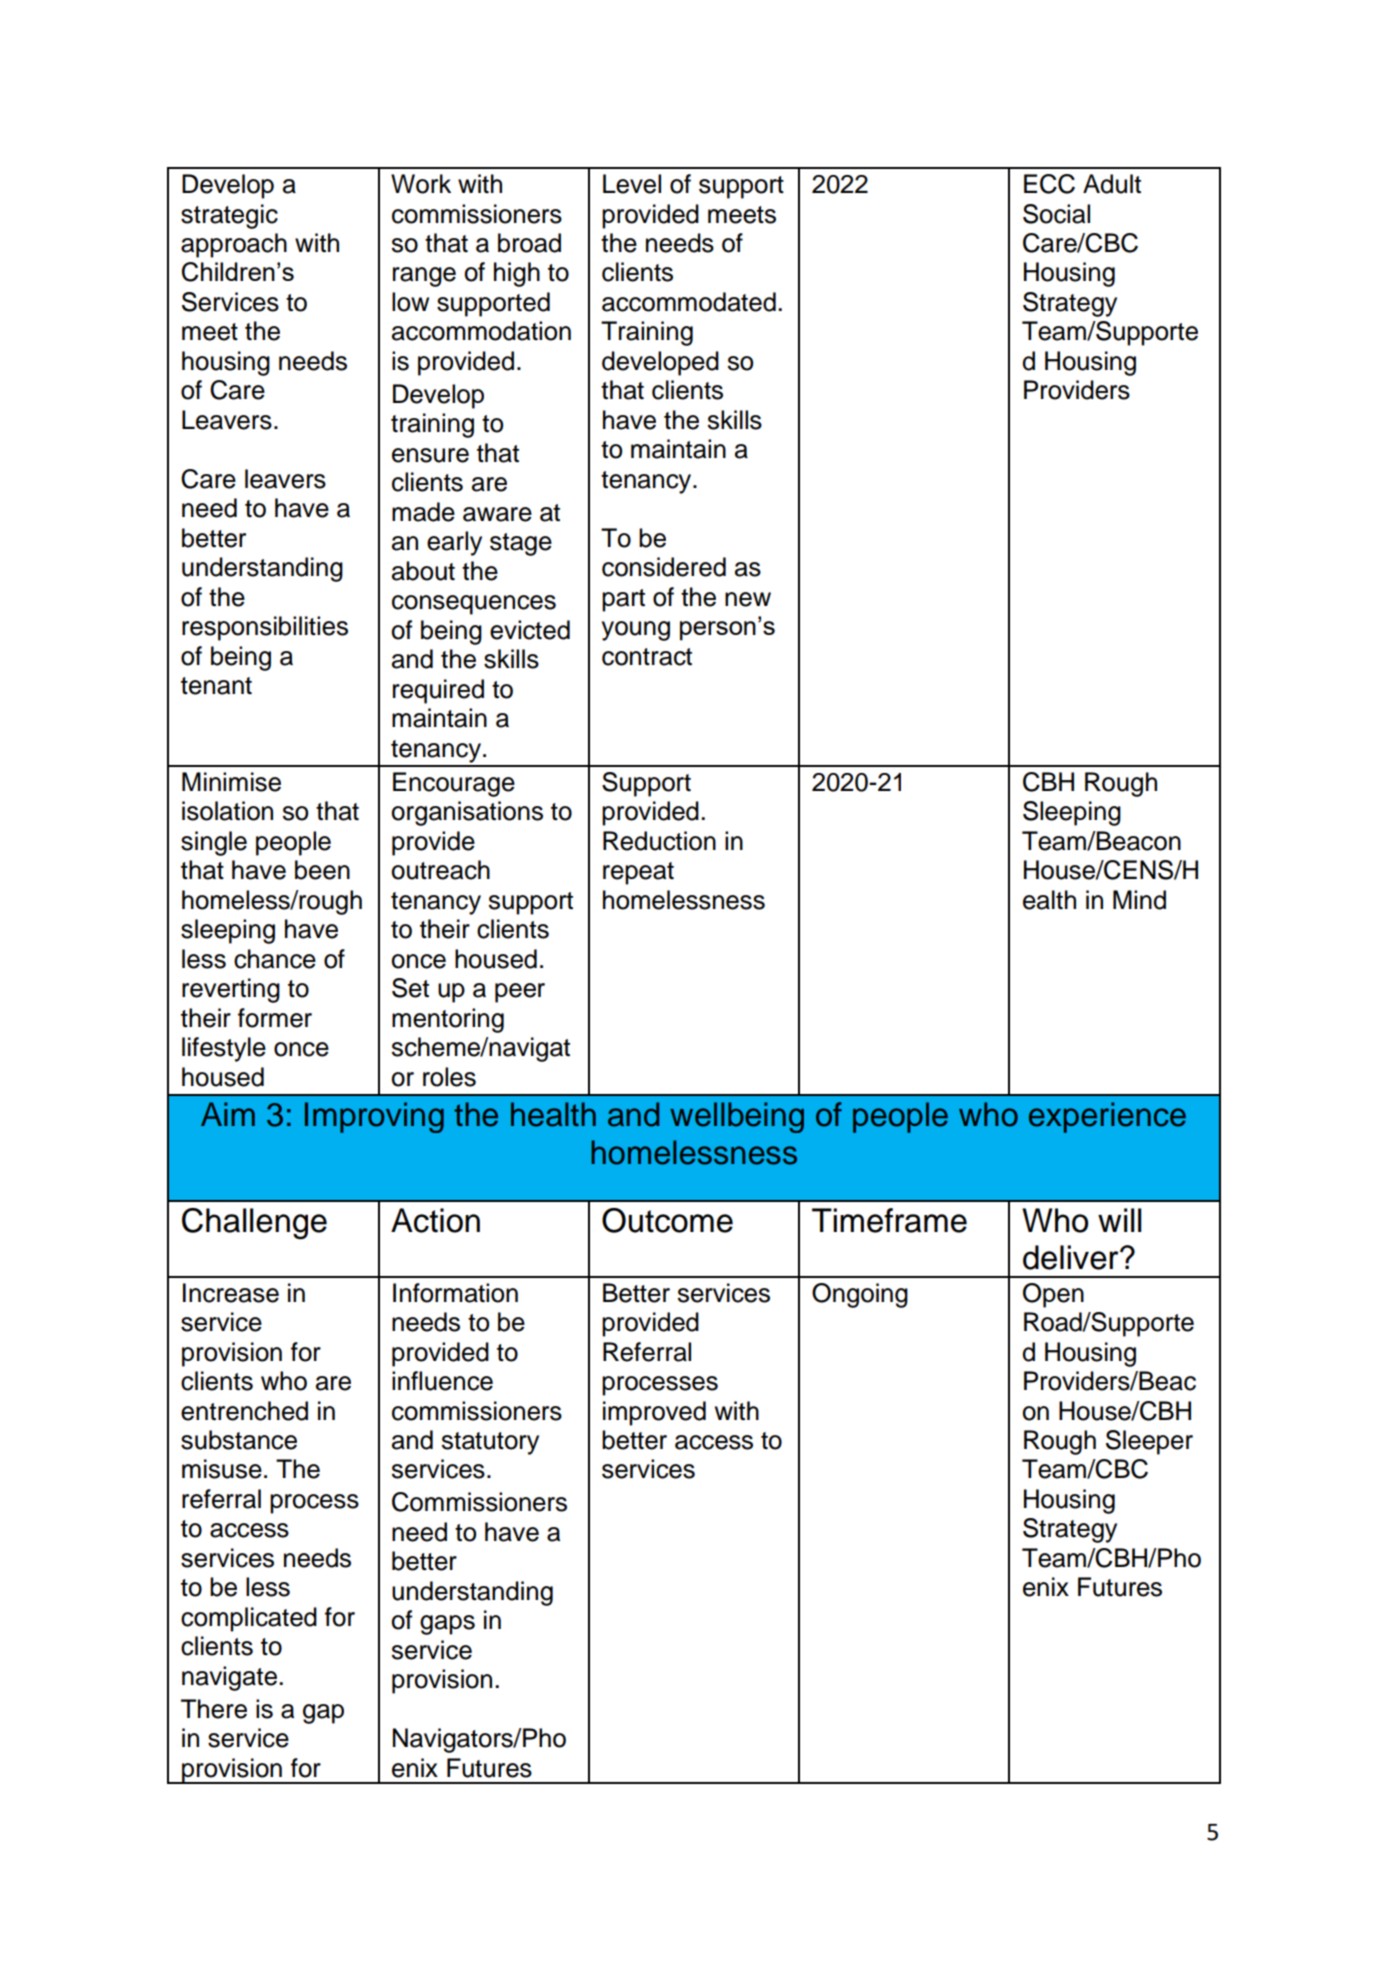 Image resolution: width=1387 pixels, height=1962 pixels. Describe the element at coordinates (265, 628) in the screenshot. I see `responsibilities` at that location.
